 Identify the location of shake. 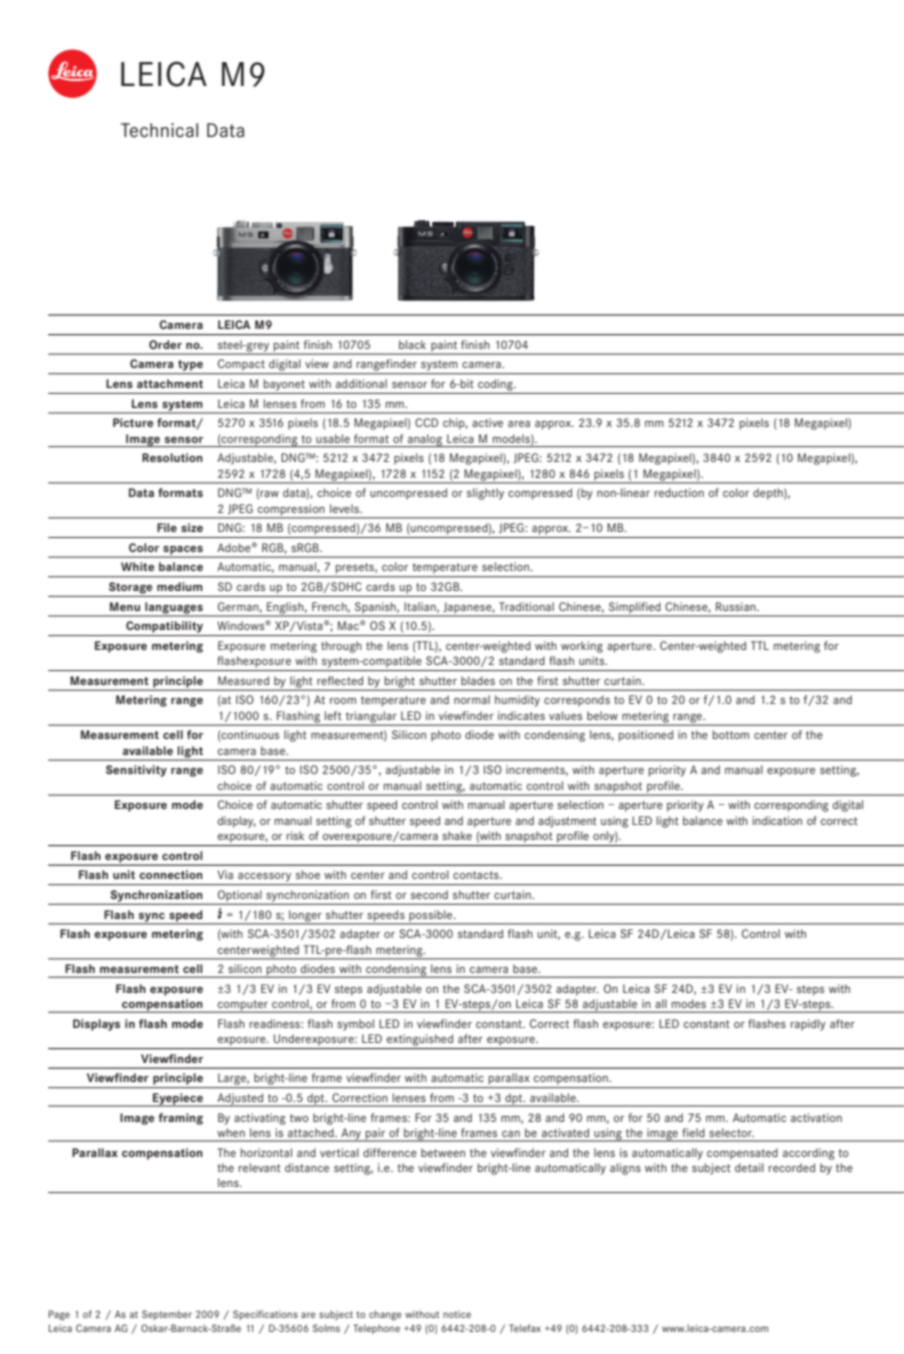
(457, 835).
